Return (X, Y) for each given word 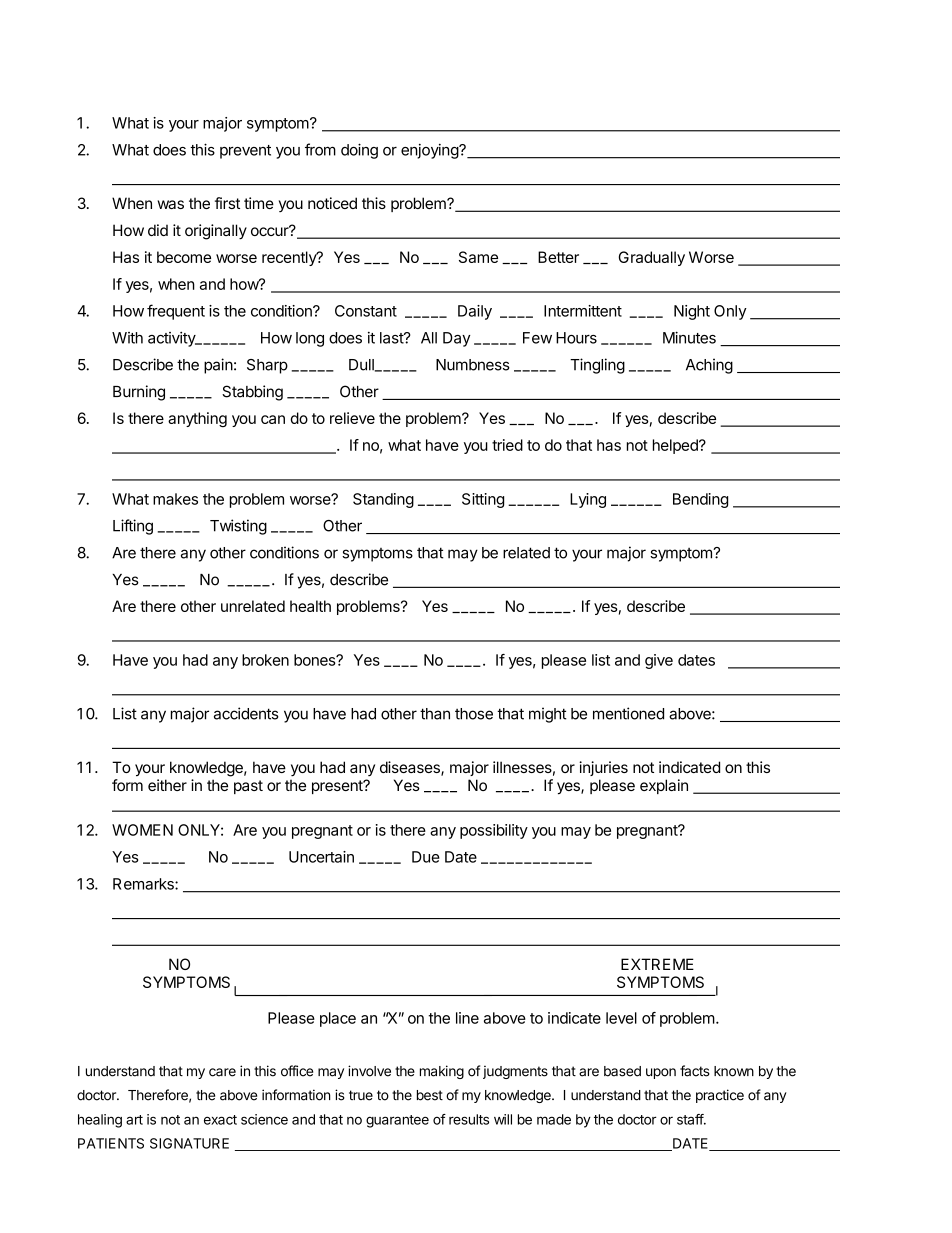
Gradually (652, 258)
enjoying (430, 151)
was (171, 204)
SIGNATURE (189, 1143)
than (435, 714)
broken (265, 660)
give (659, 661)
